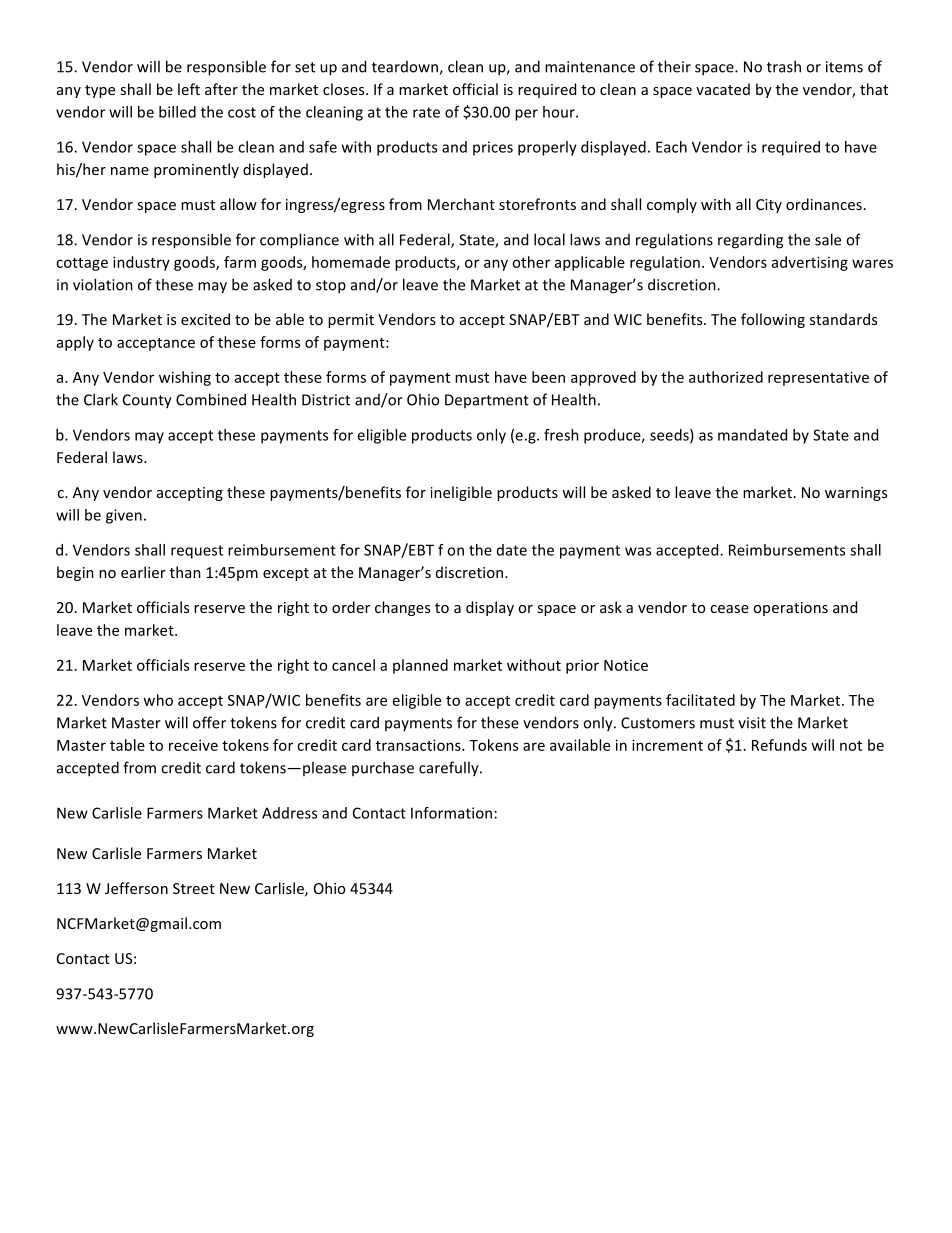 The width and height of the screenshot is (952, 1233). What do you see at coordinates (194, 888) in the screenshot?
I see `Street` at bounding box center [194, 888].
